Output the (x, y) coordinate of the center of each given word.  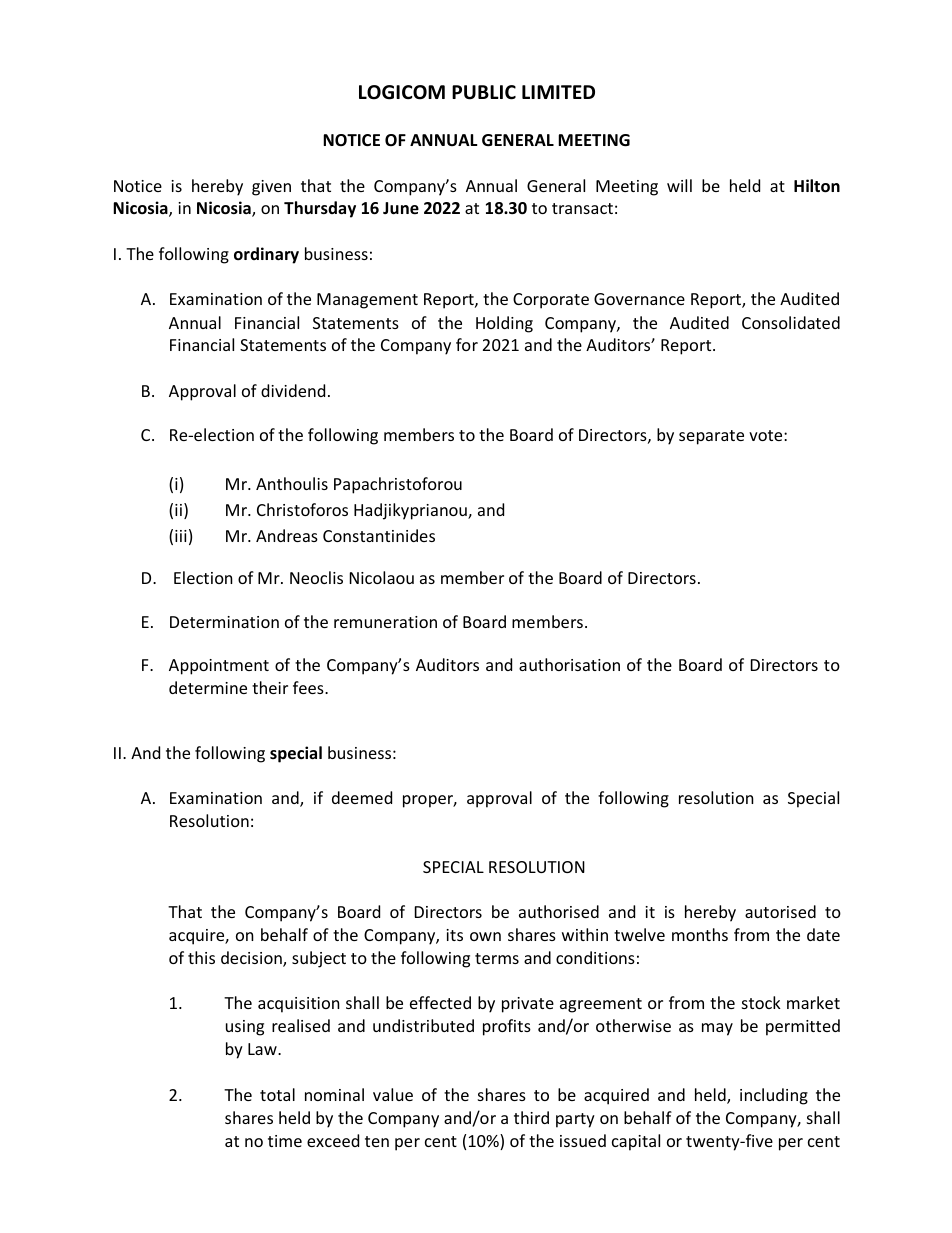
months (700, 934)
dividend (293, 390)
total (277, 1094)
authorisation (569, 664)
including (774, 1096)
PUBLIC (484, 92)
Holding (504, 324)
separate (711, 437)
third (531, 1117)
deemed (362, 797)
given (271, 188)
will (679, 185)
